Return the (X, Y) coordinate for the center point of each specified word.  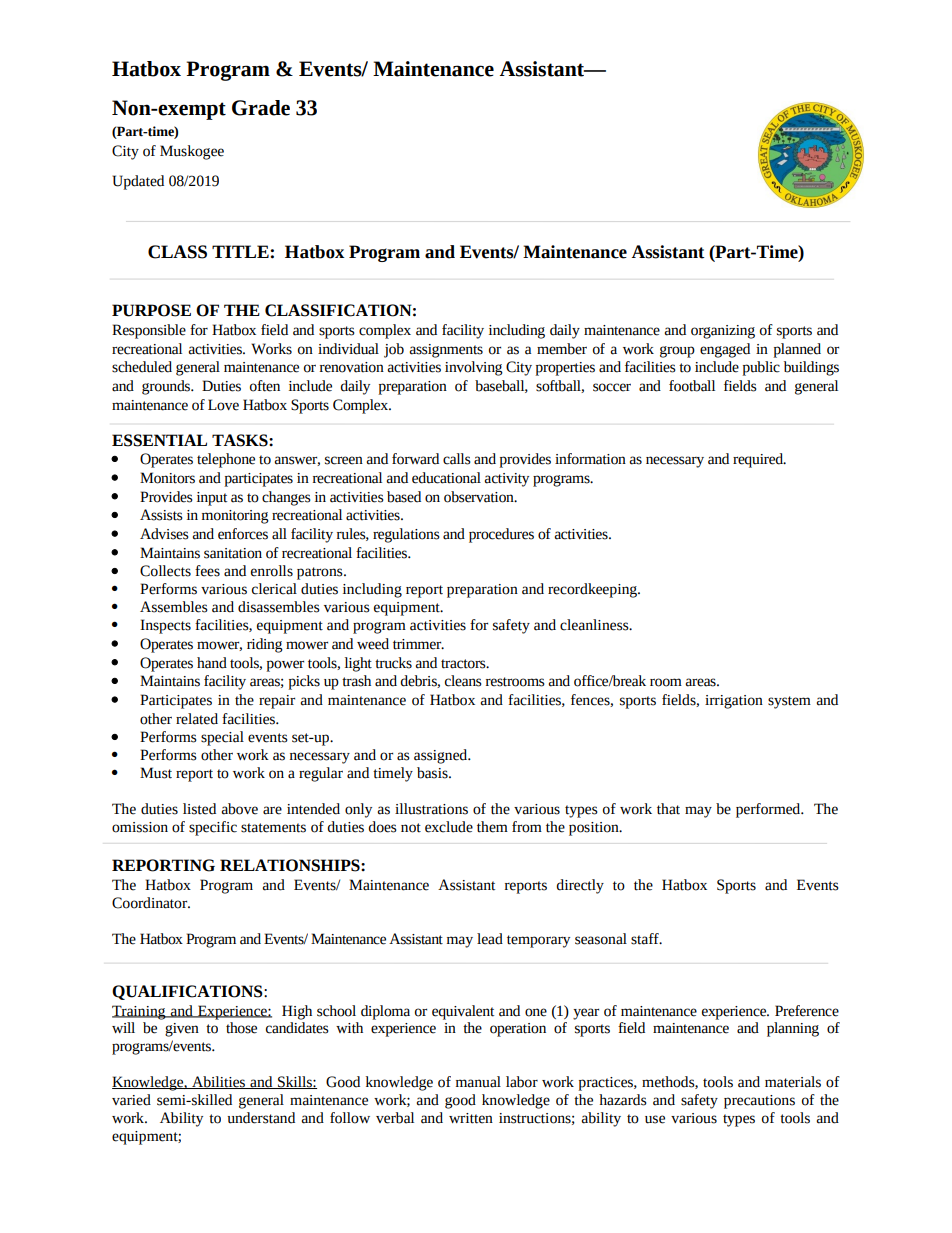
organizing (723, 332)
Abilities (219, 1082)
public (761, 368)
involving (474, 368)
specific (213, 828)
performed (769, 810)
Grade (261, 108)
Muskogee (192, 152)
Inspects (165, 626)
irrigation (734, 702)
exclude (449, 827)
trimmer (418, 644)
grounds (167, 387)
